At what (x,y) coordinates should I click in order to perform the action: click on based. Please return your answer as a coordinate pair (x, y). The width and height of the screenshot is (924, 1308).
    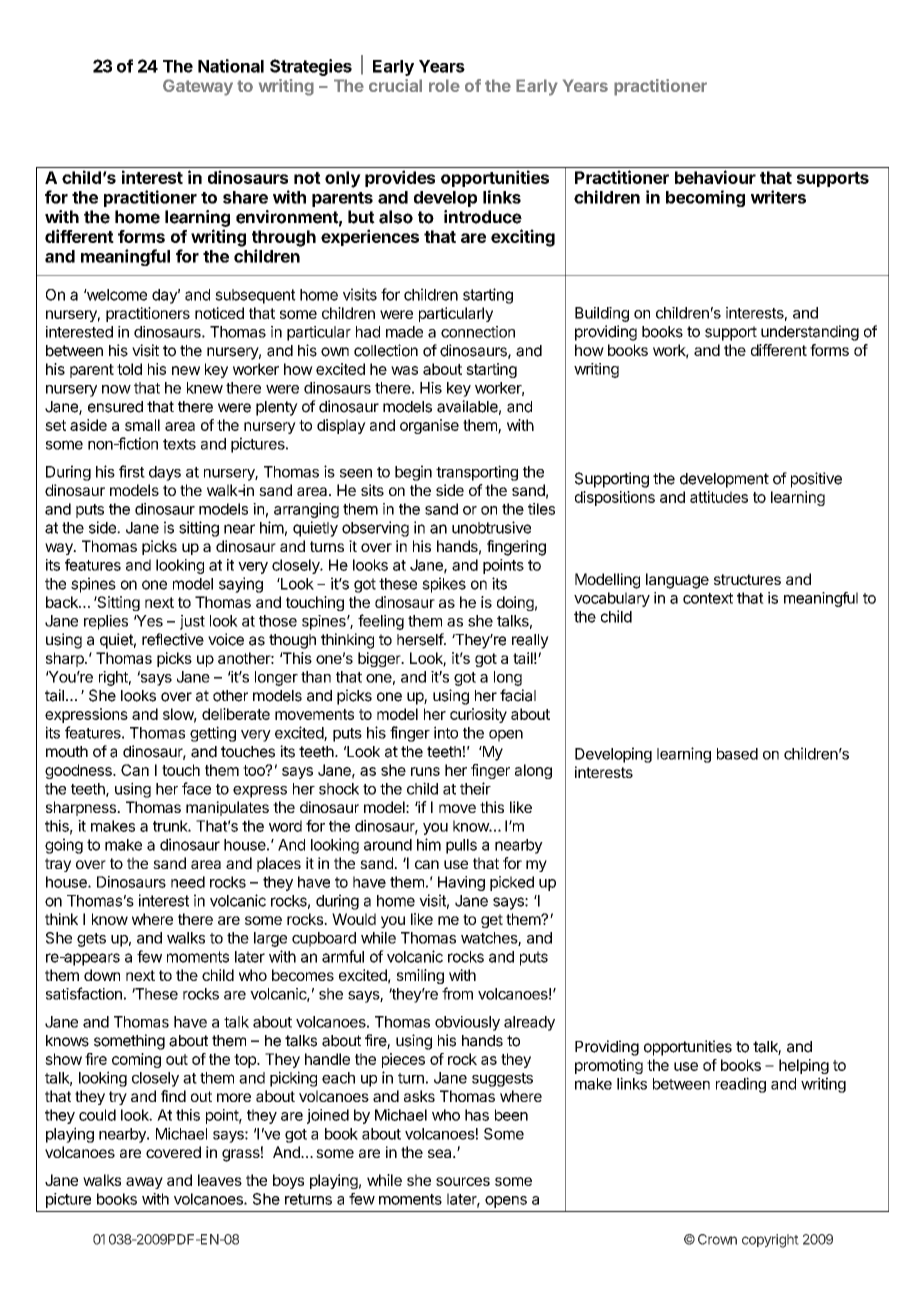
    Looking at the image, I should click on (737, 754).
